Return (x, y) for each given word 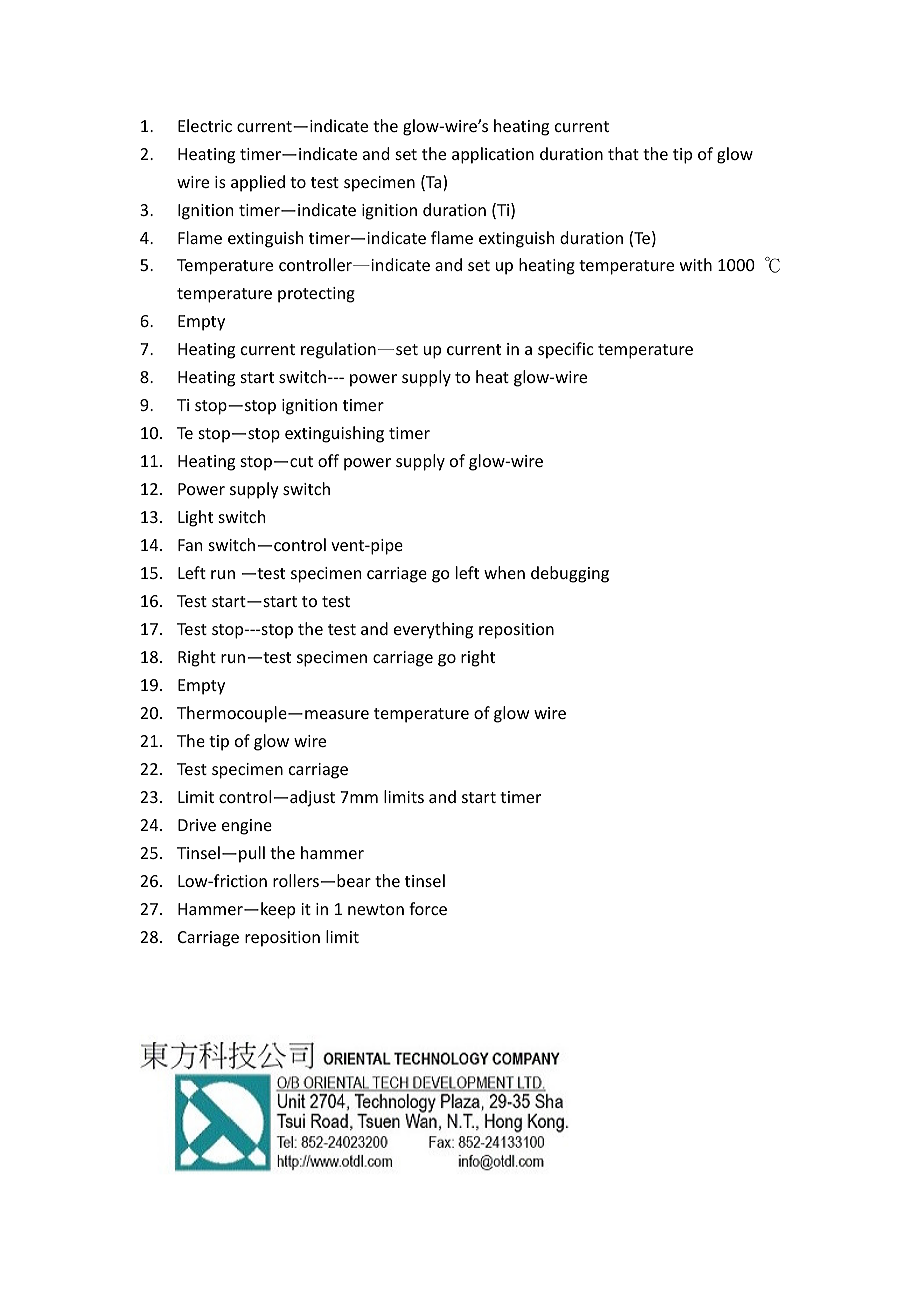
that (623, 153)
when (504, 572)
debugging (570, 574)
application (493, 155)
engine (247, 827)
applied (258, 183)
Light (195, 518)
